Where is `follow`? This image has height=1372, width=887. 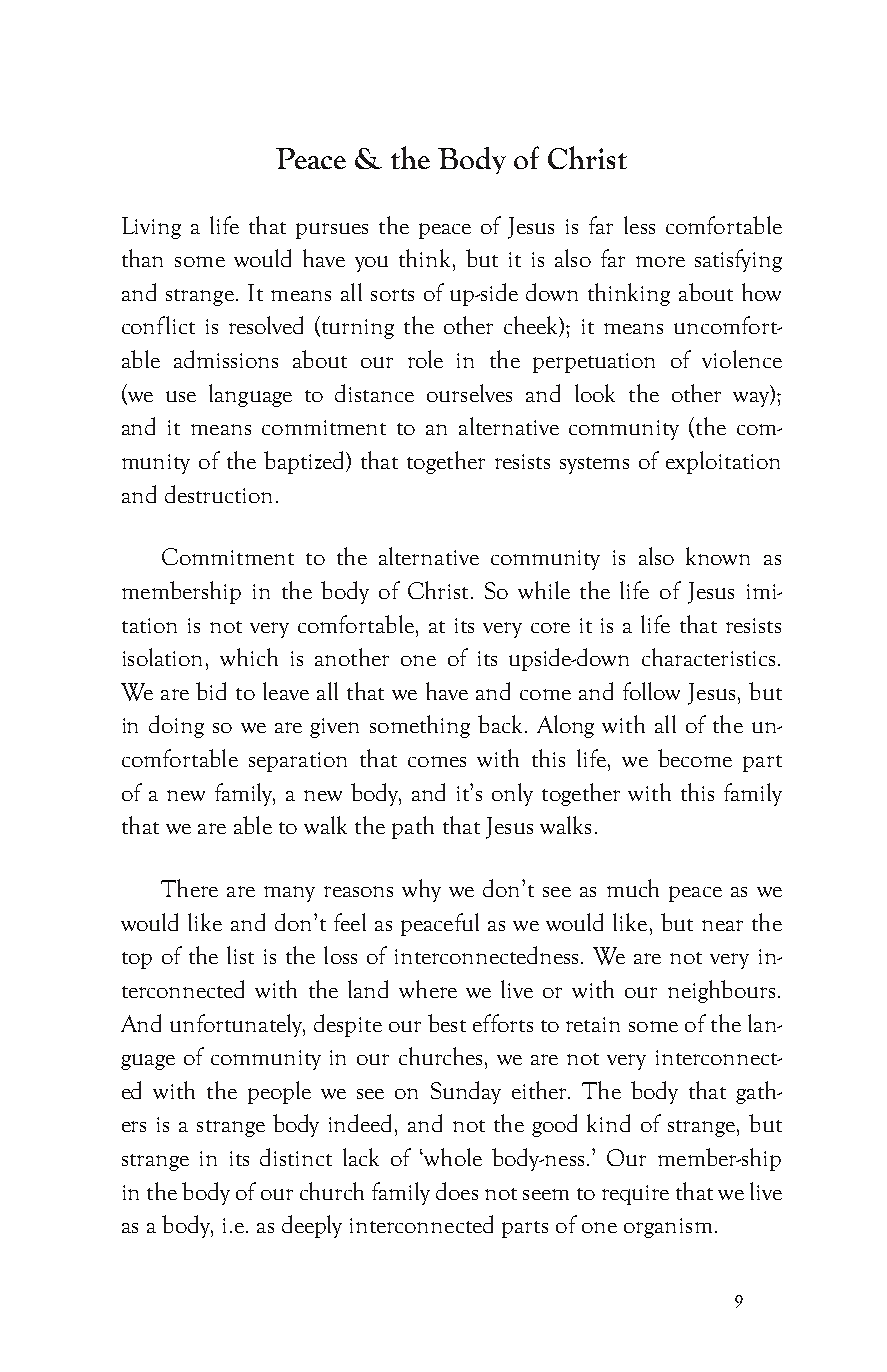
follow is located at coordinates (651, 691).
